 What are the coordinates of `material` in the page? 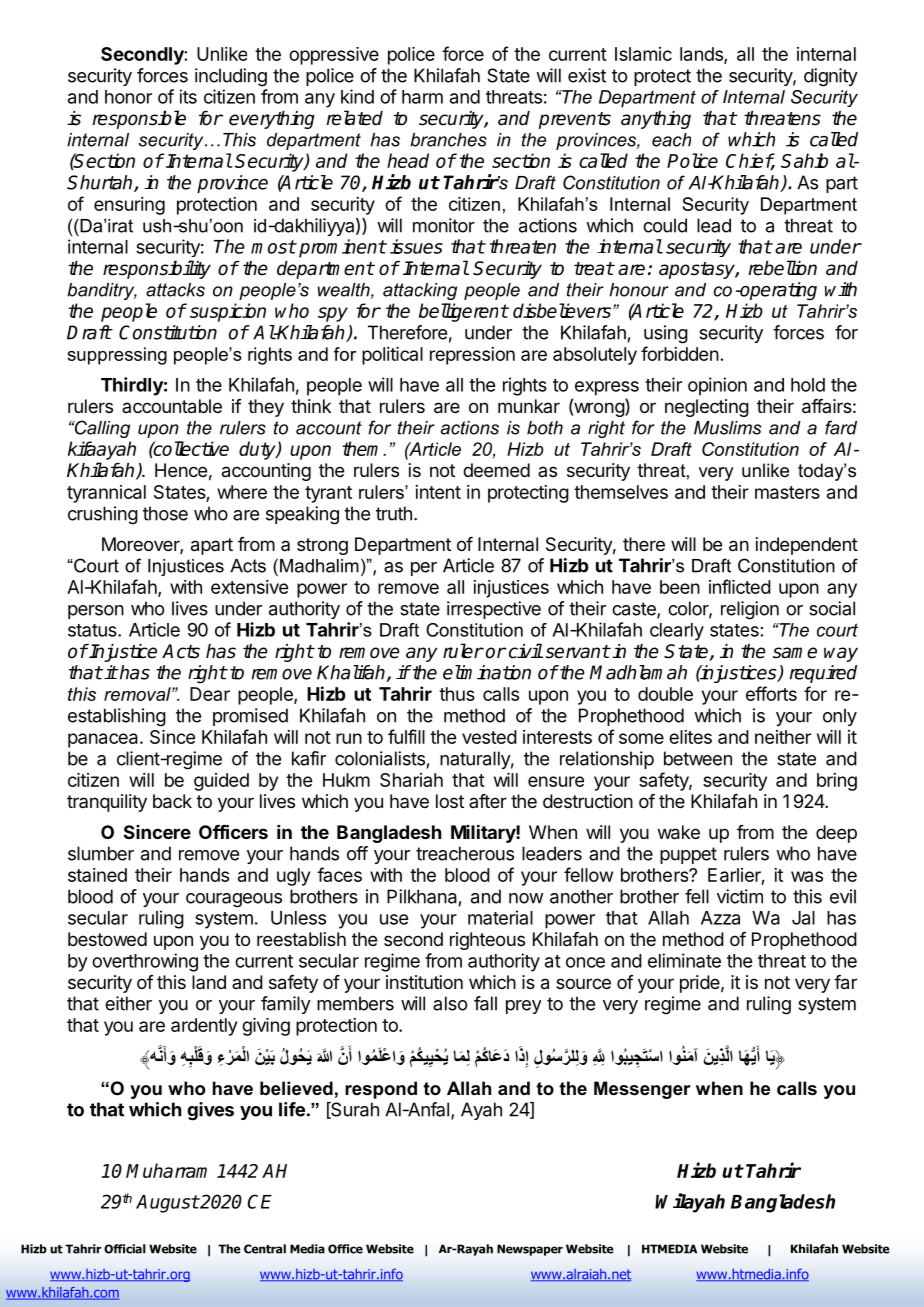 It's located at (500, 917).
